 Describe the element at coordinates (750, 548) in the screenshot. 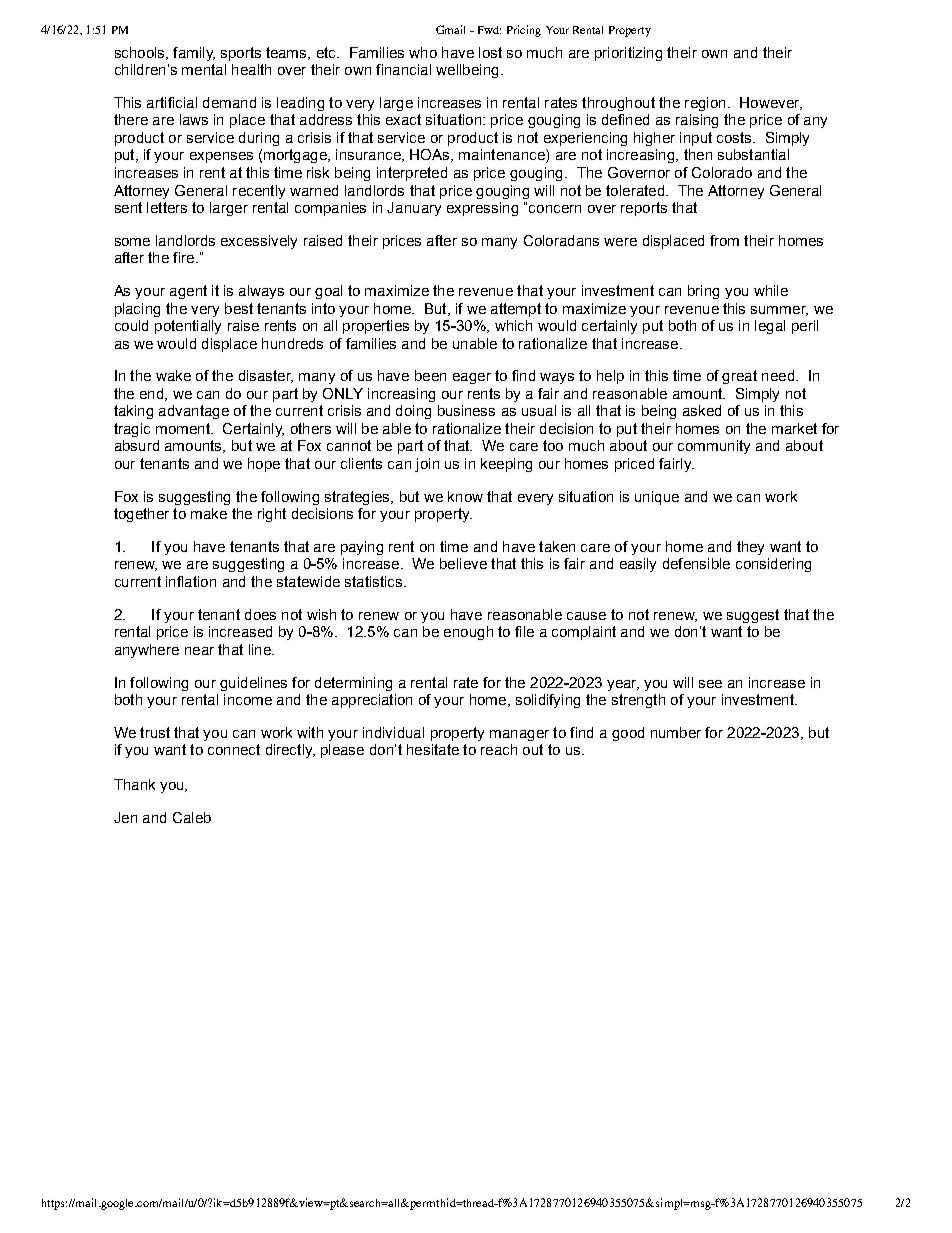

I see `they` at that location.
